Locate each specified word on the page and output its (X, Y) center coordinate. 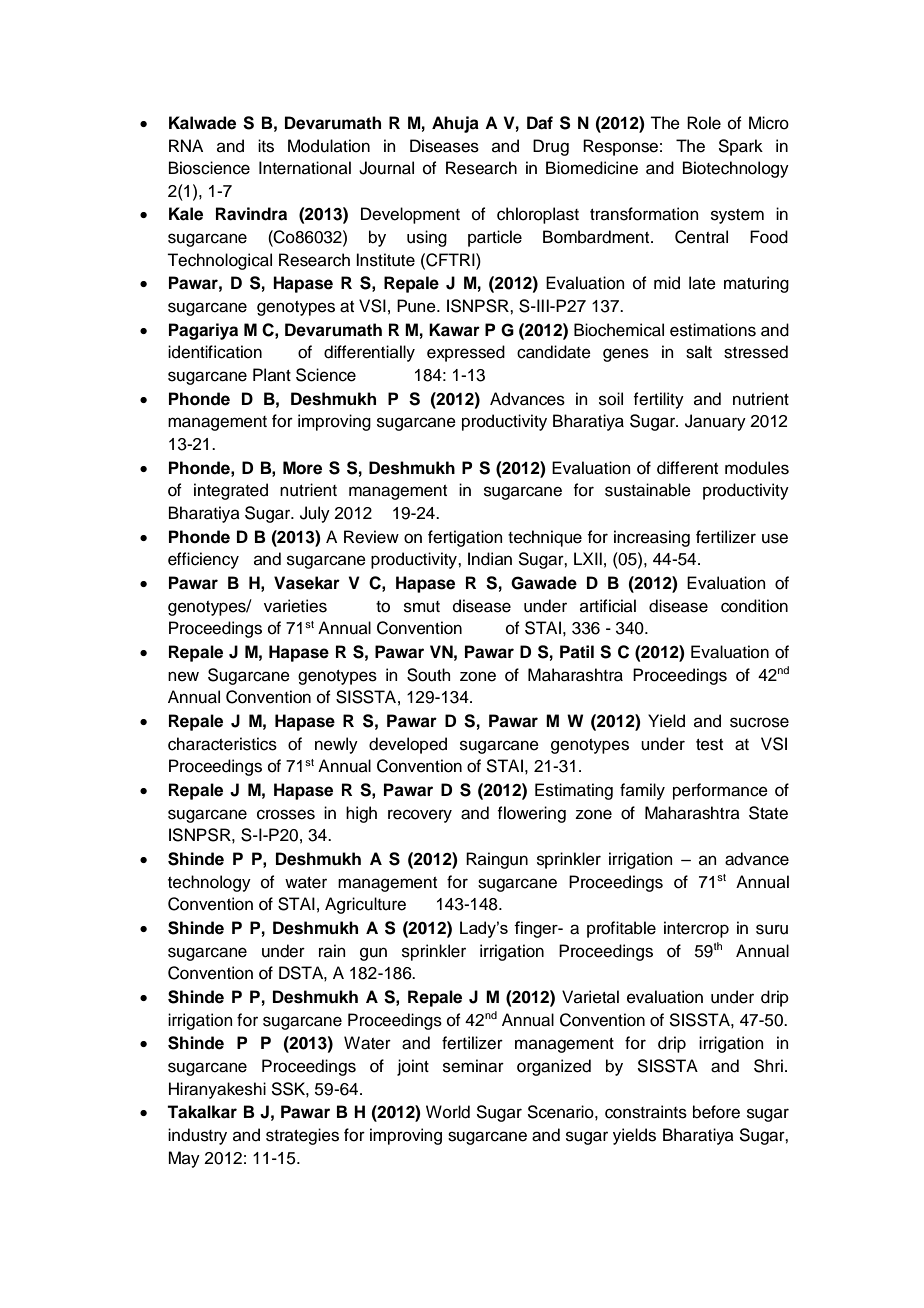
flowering (531, 814)
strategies (302, 1136)
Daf (540, 123)
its (266, 146)
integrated (231, 491)
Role (704, 123)
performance (720, 791)
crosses (286, 814)
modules (757, 468)
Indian (490, 559)
